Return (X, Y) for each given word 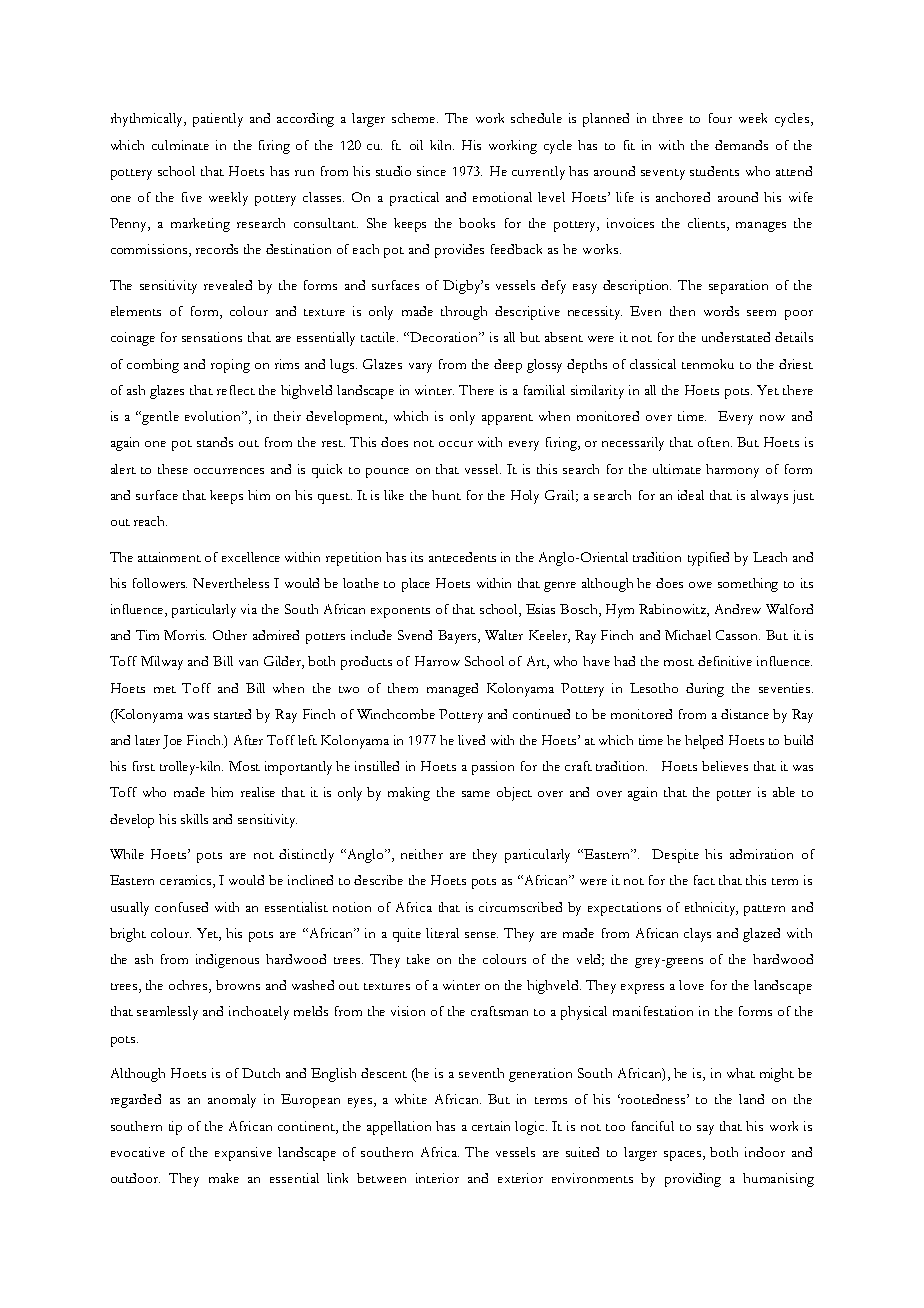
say (705, 1130)
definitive (725, 661)
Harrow (437, 661)
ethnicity (711, 909)
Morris (185, 635)
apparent (507, 419)
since (431, 171)
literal (442, 933)
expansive (243, 1154)
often (715, 442)
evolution (214, 416)
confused (181, 907)
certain (491, 1126)
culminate (180, 145)
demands (741, 145)
